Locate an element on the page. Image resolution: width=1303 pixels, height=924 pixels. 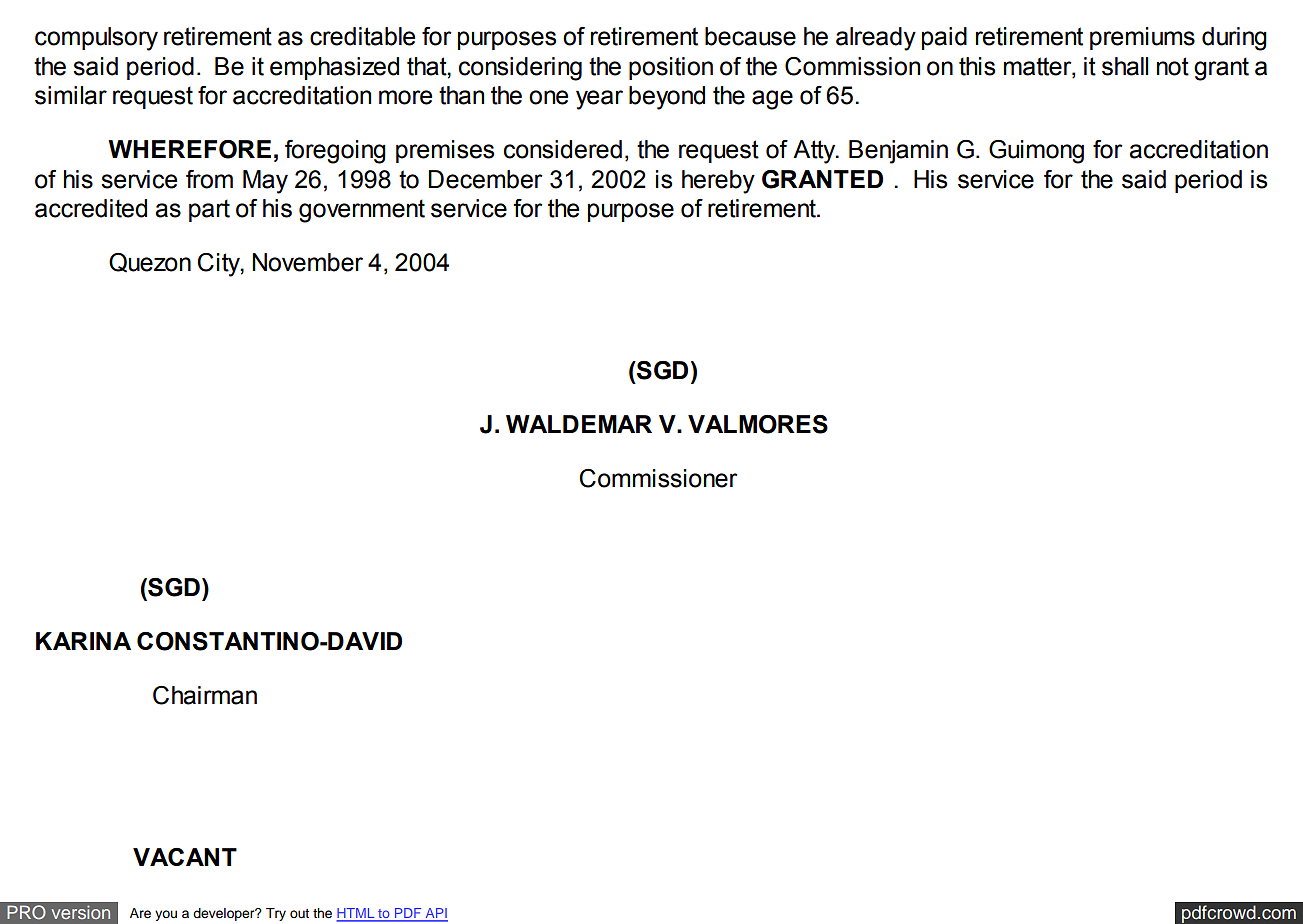
WALDEMAR is located at coordinates (579, 424).
